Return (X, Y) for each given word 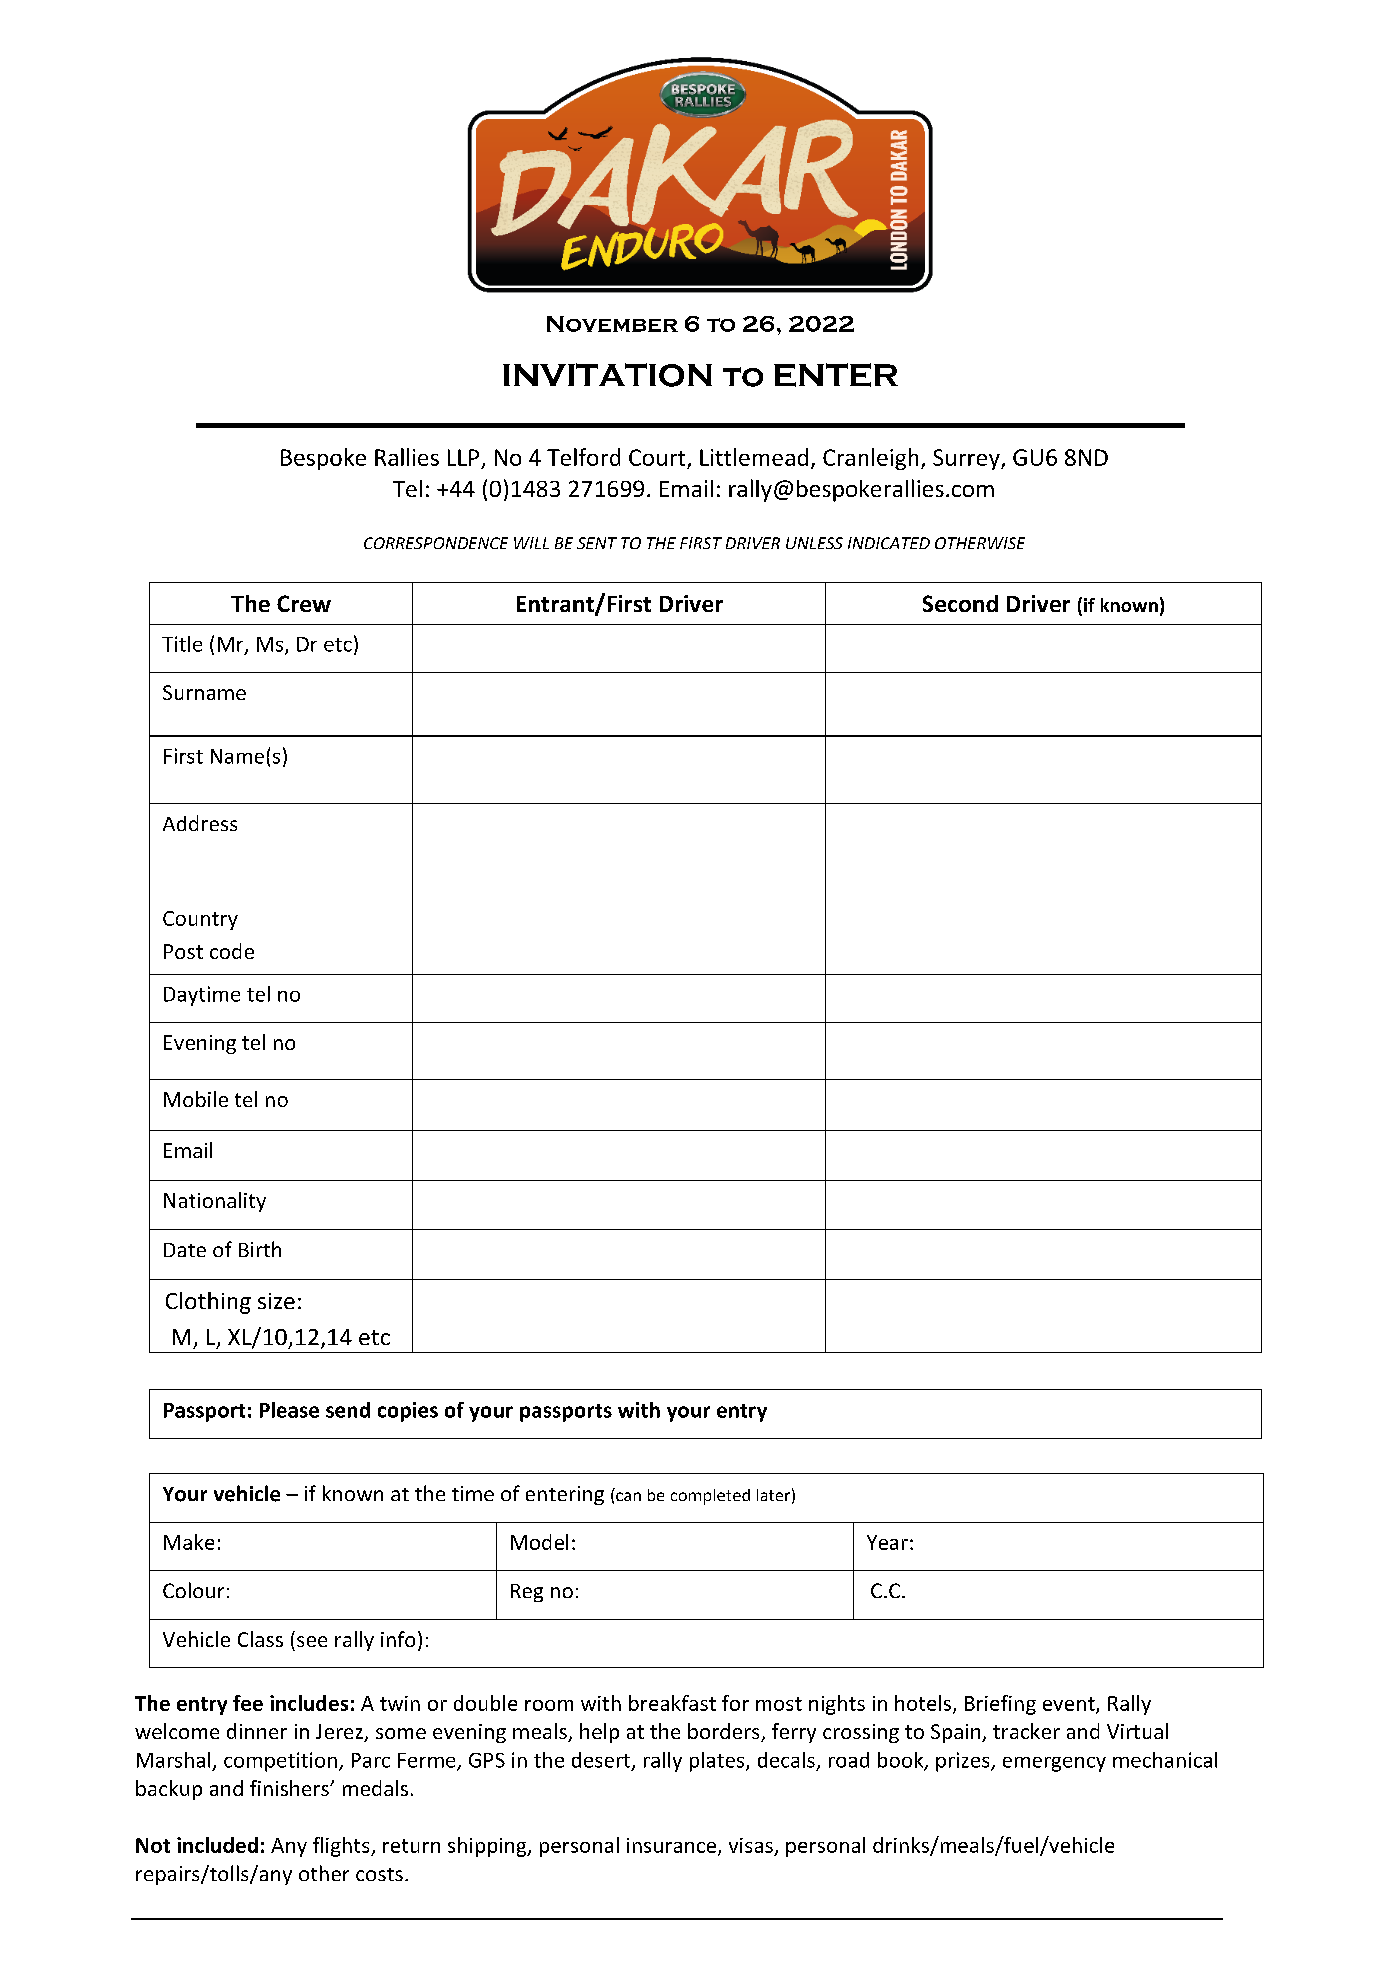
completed (710, 1497)
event (1070, 1705)
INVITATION (607, 375)
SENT (597, 543)
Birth (260, 1249)
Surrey (967, 459)
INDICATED (889, 543)
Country (200, 920)
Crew (304, 603)
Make (189, 1542)
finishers (290, 1788)
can (628, 1496)
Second (960, 603)
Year (887, 1542)
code (232, 951)
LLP (463, 457)
